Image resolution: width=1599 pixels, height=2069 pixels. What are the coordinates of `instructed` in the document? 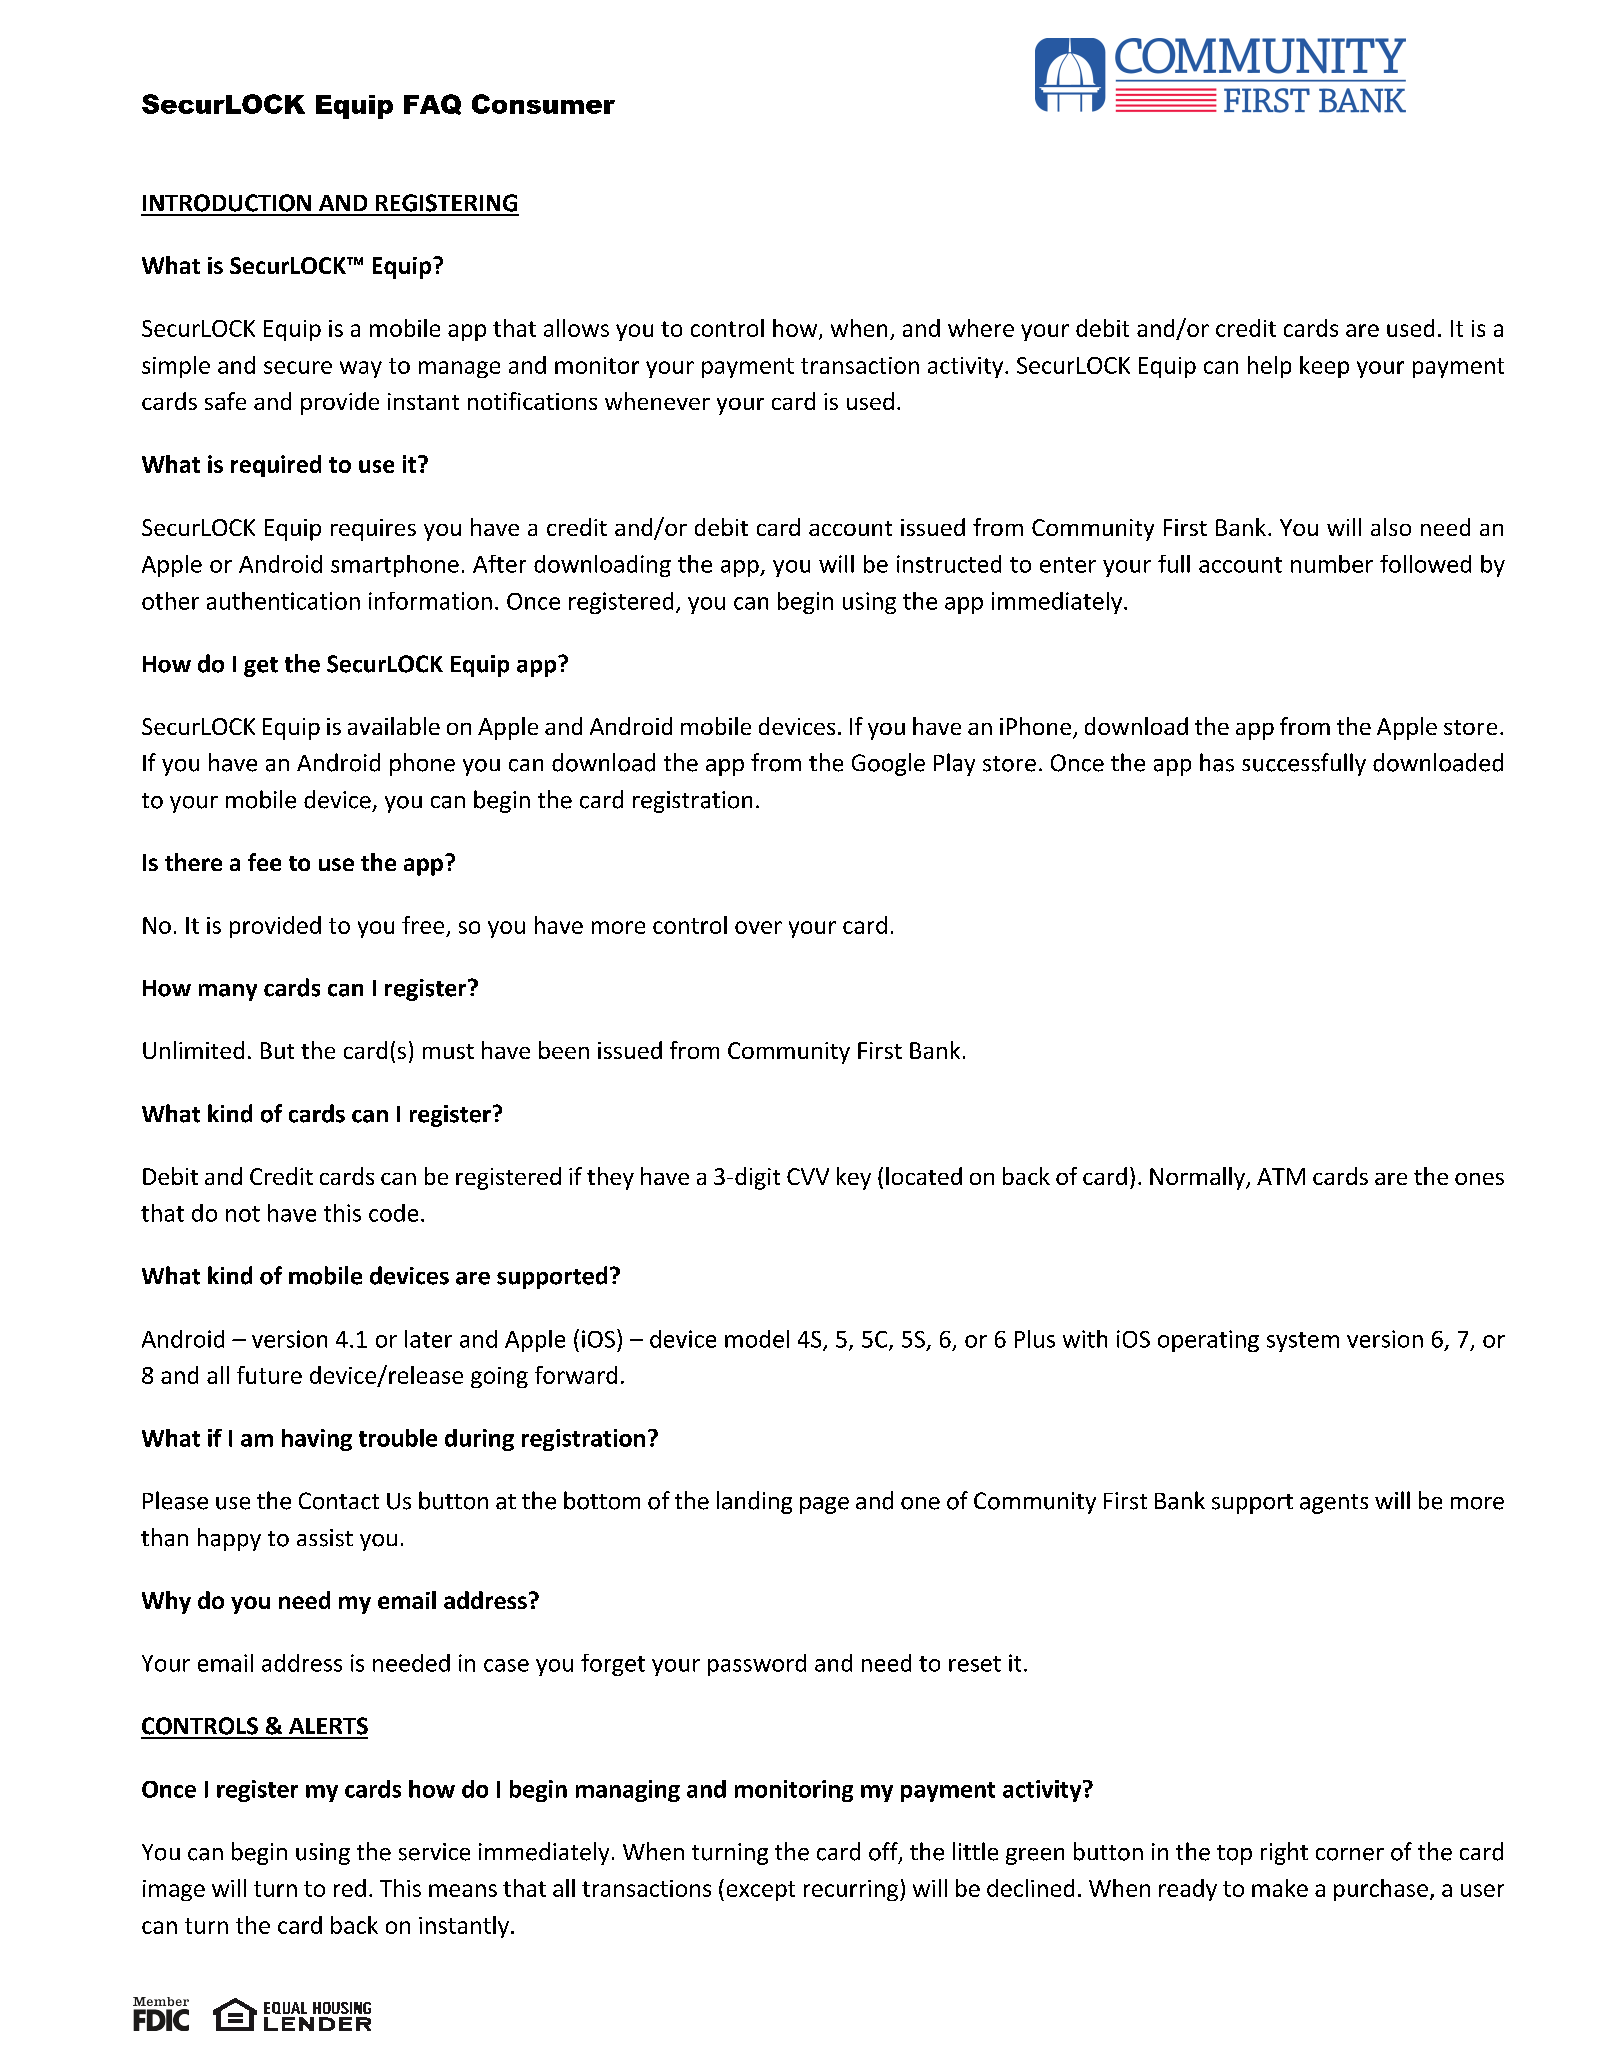 It's located at (949, 564).
